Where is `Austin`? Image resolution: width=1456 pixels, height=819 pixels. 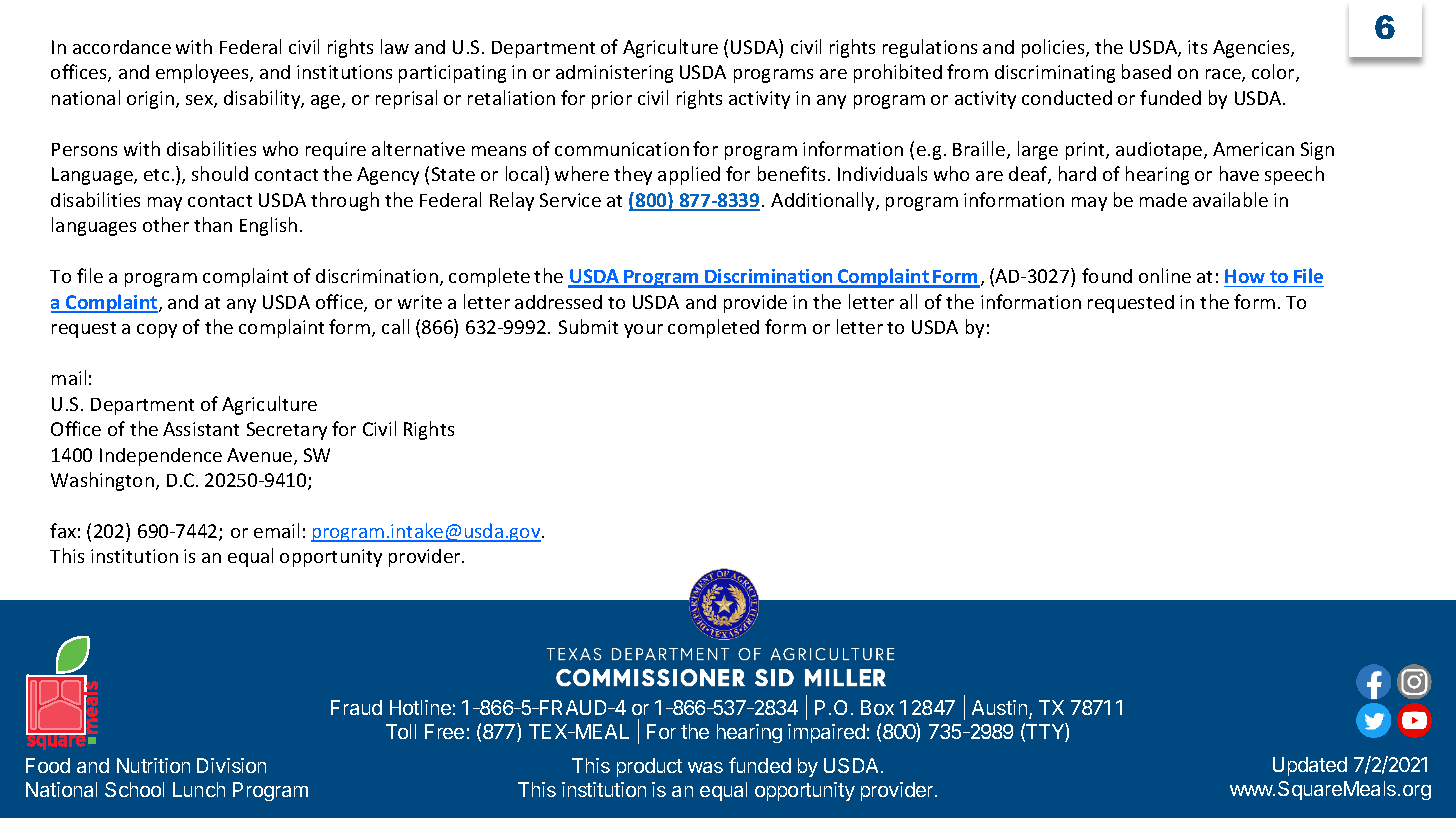 Austin is located at coordinates (1001, 709).
